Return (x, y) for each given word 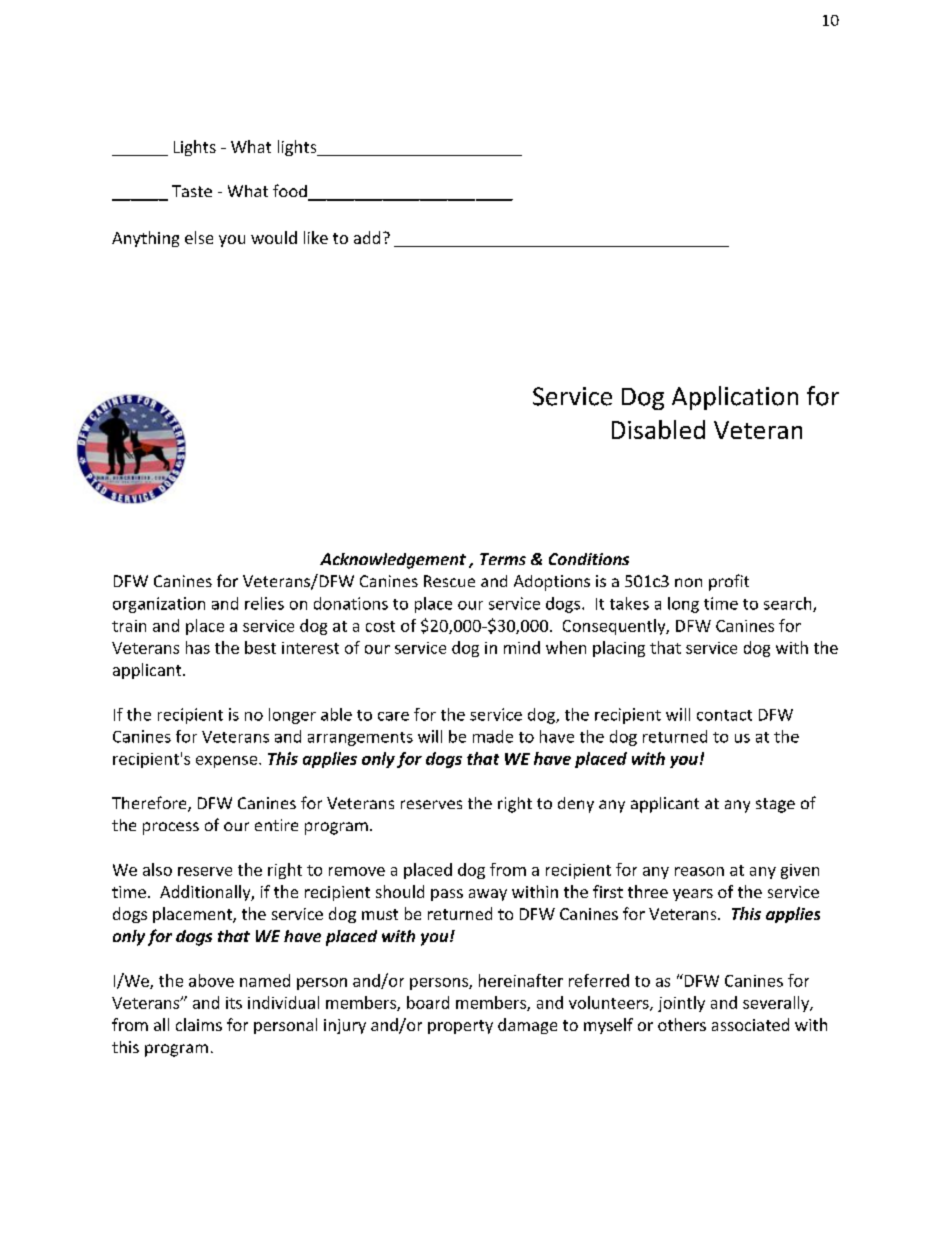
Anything (145, 239)
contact (724, 715)
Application (735, 398)
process (171, 828)
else (199, 237)
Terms (503, 559)
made (493, 736)
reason (699, 871)
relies (264, 603)
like (316, 237)
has (198, 647)
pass (447, 895)
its (234, 1003)
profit (729, 582)
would (274, 237)
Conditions (589, 559)
